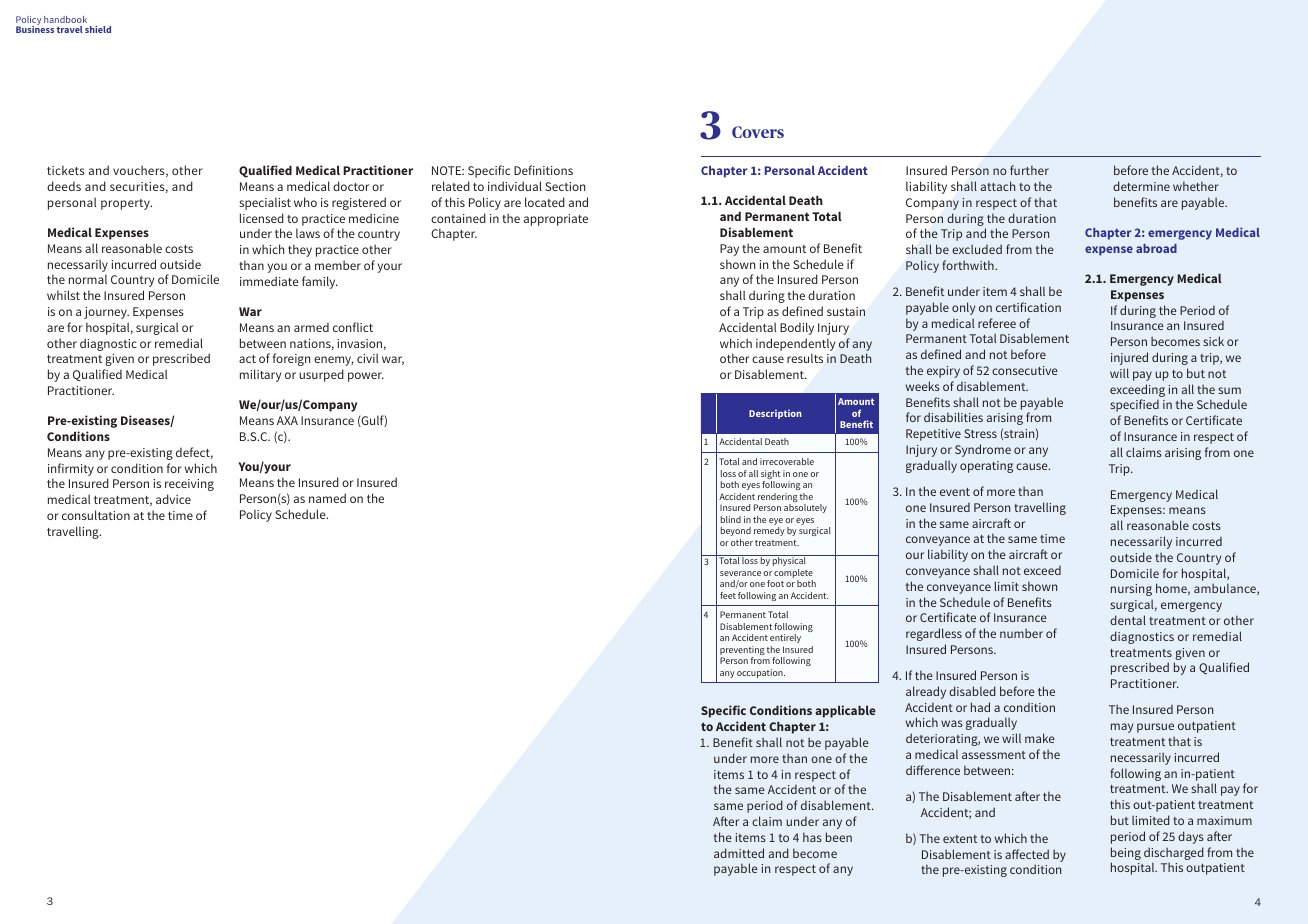 The width and height of the page is (1308, 924). Describe the element at coordinates (96, 515) in the page. I see `consultation` at that location.
